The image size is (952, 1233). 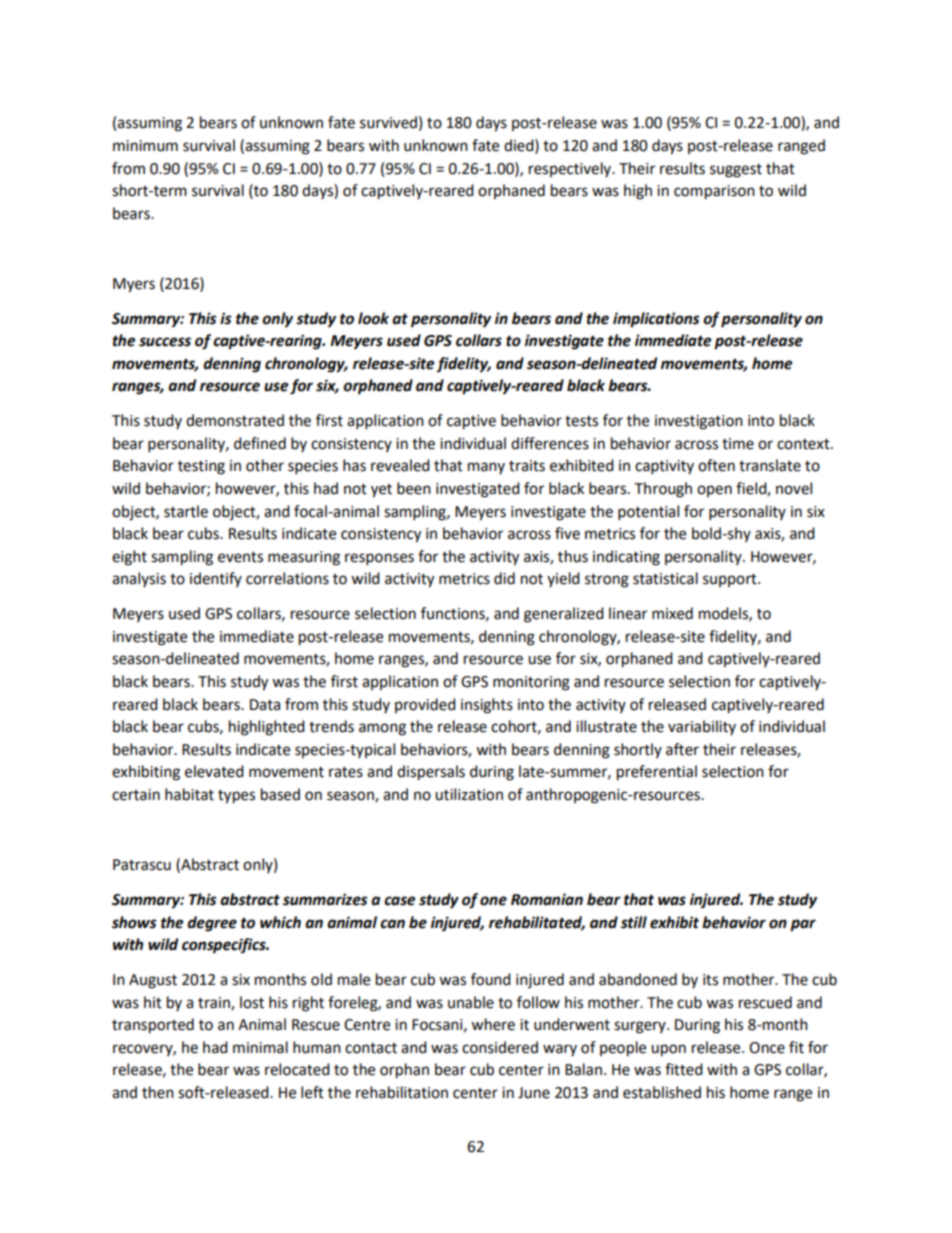 What do you see at coordinates (736, 171) in the image?
I see `suggest` at bounding box center [736, 171].
